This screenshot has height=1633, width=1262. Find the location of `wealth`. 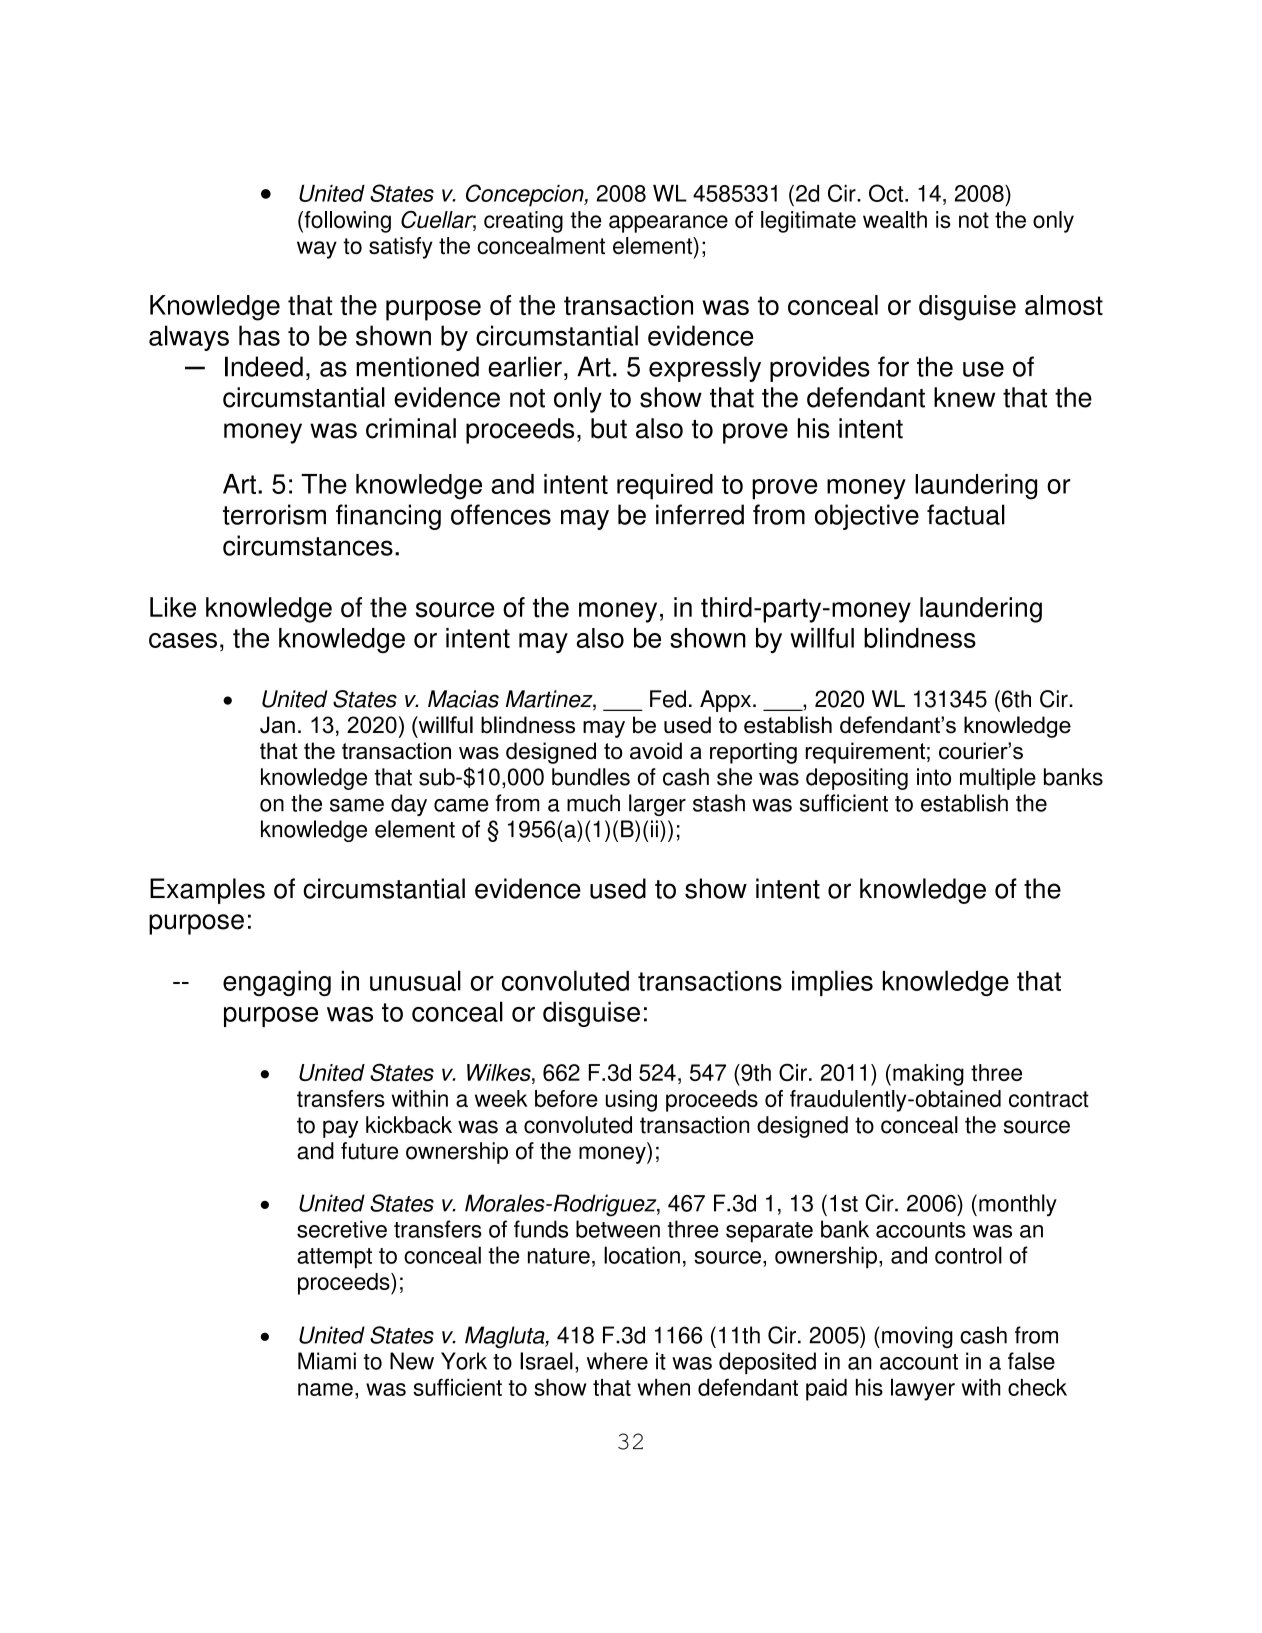

wealth is located at coordinates (895, 219).
